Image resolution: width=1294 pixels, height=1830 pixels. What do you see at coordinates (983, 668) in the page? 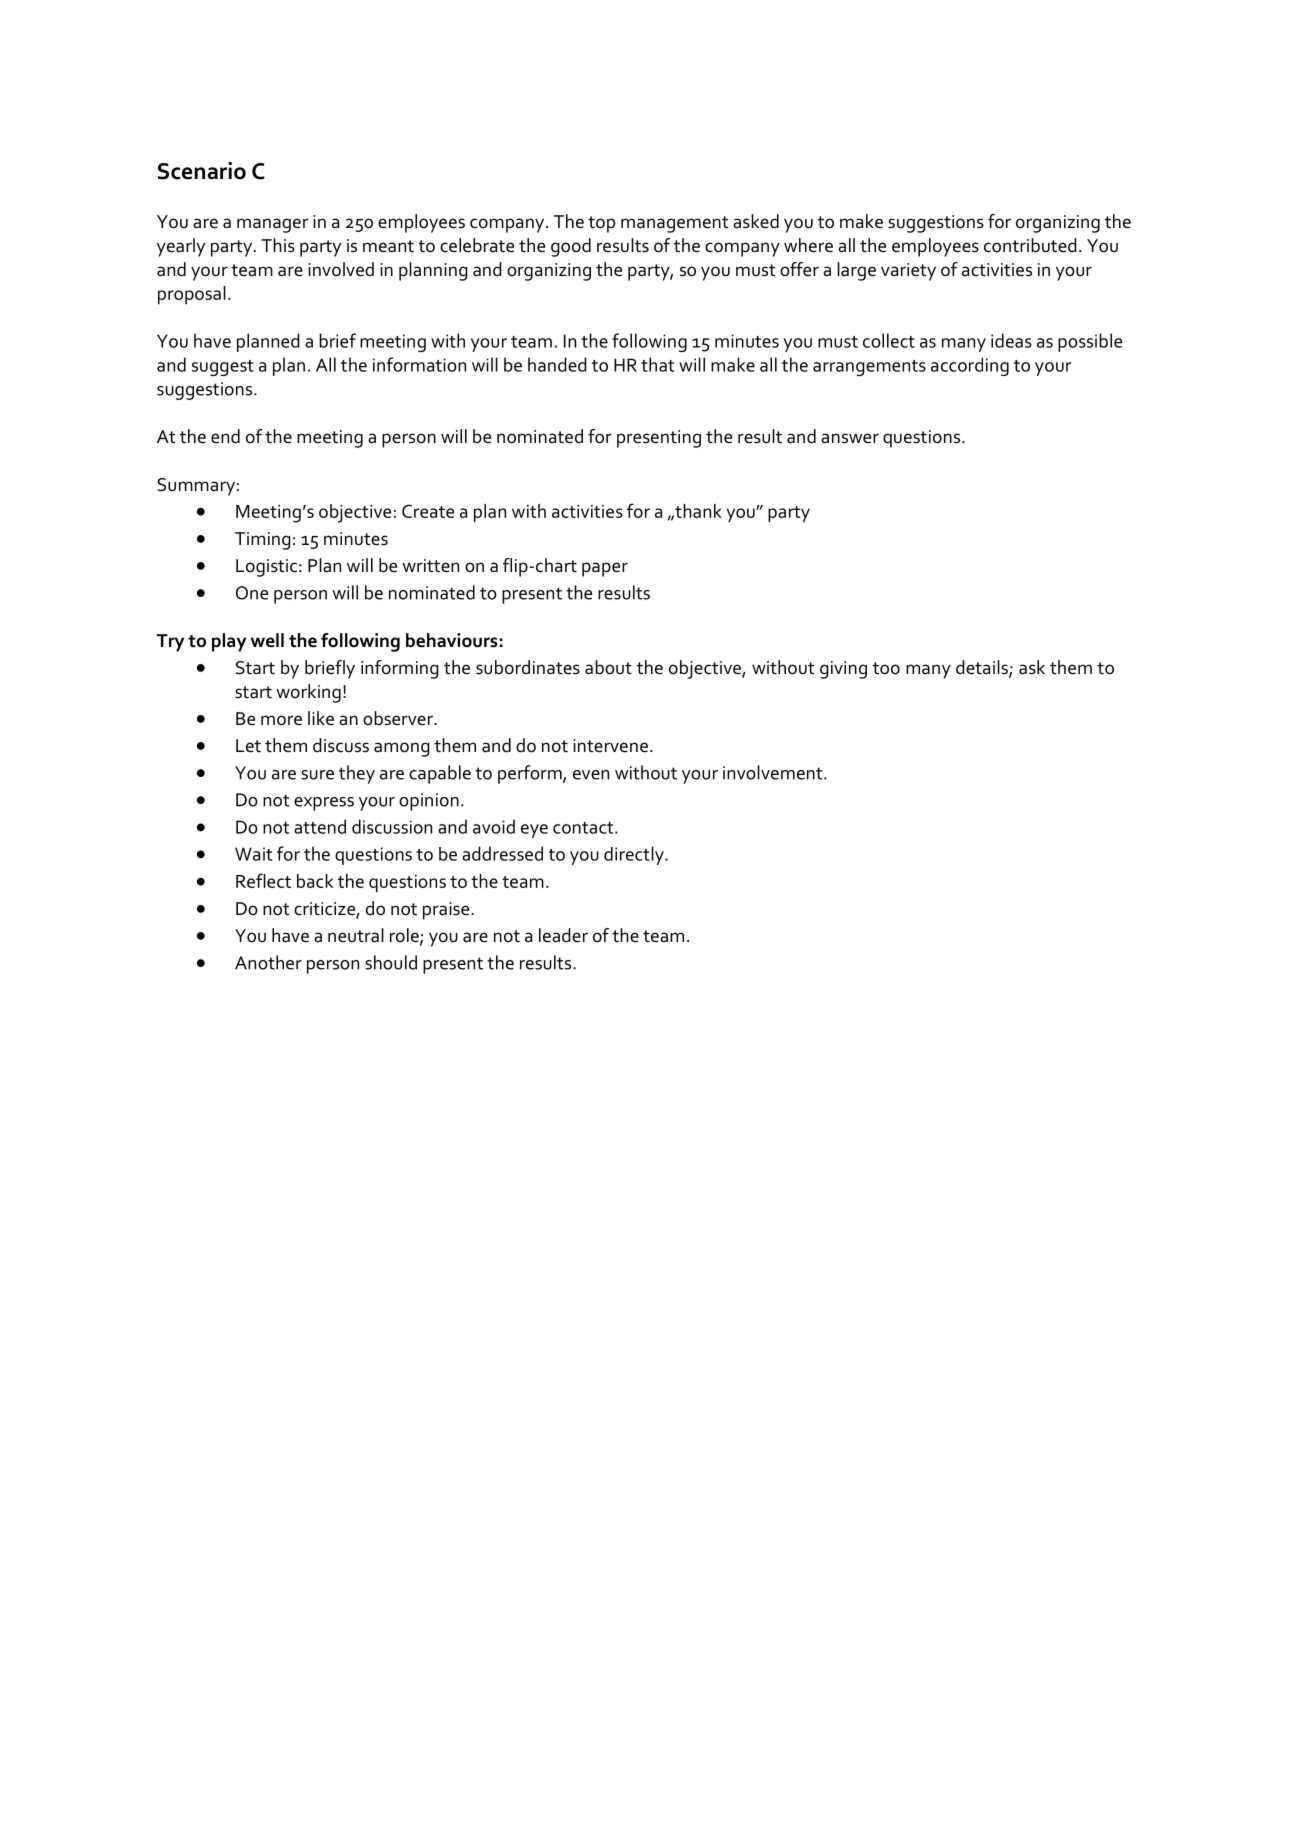
I see `details` at bounding box center [983, 668].
